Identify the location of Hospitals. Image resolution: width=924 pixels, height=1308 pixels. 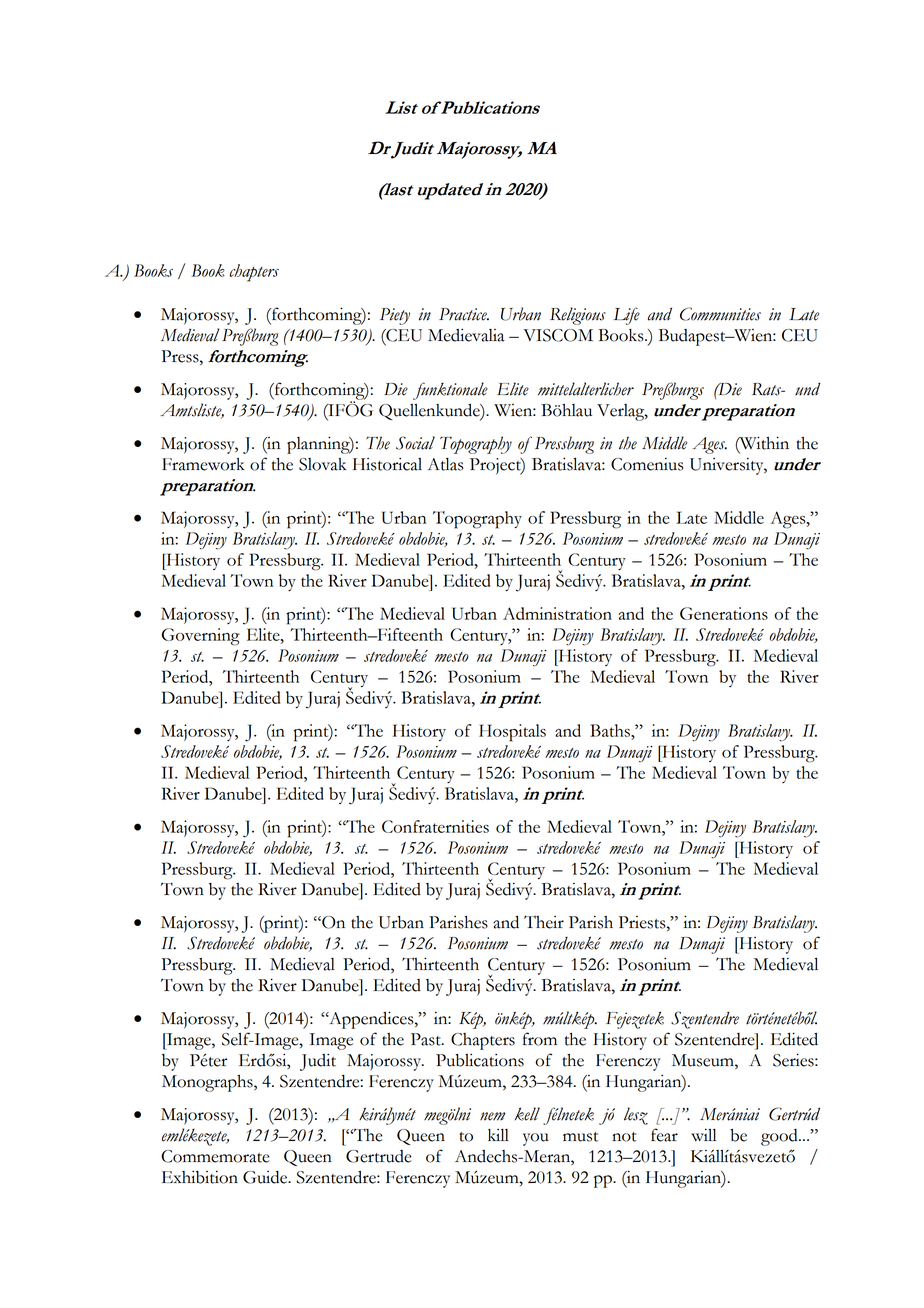
(512, 733).
